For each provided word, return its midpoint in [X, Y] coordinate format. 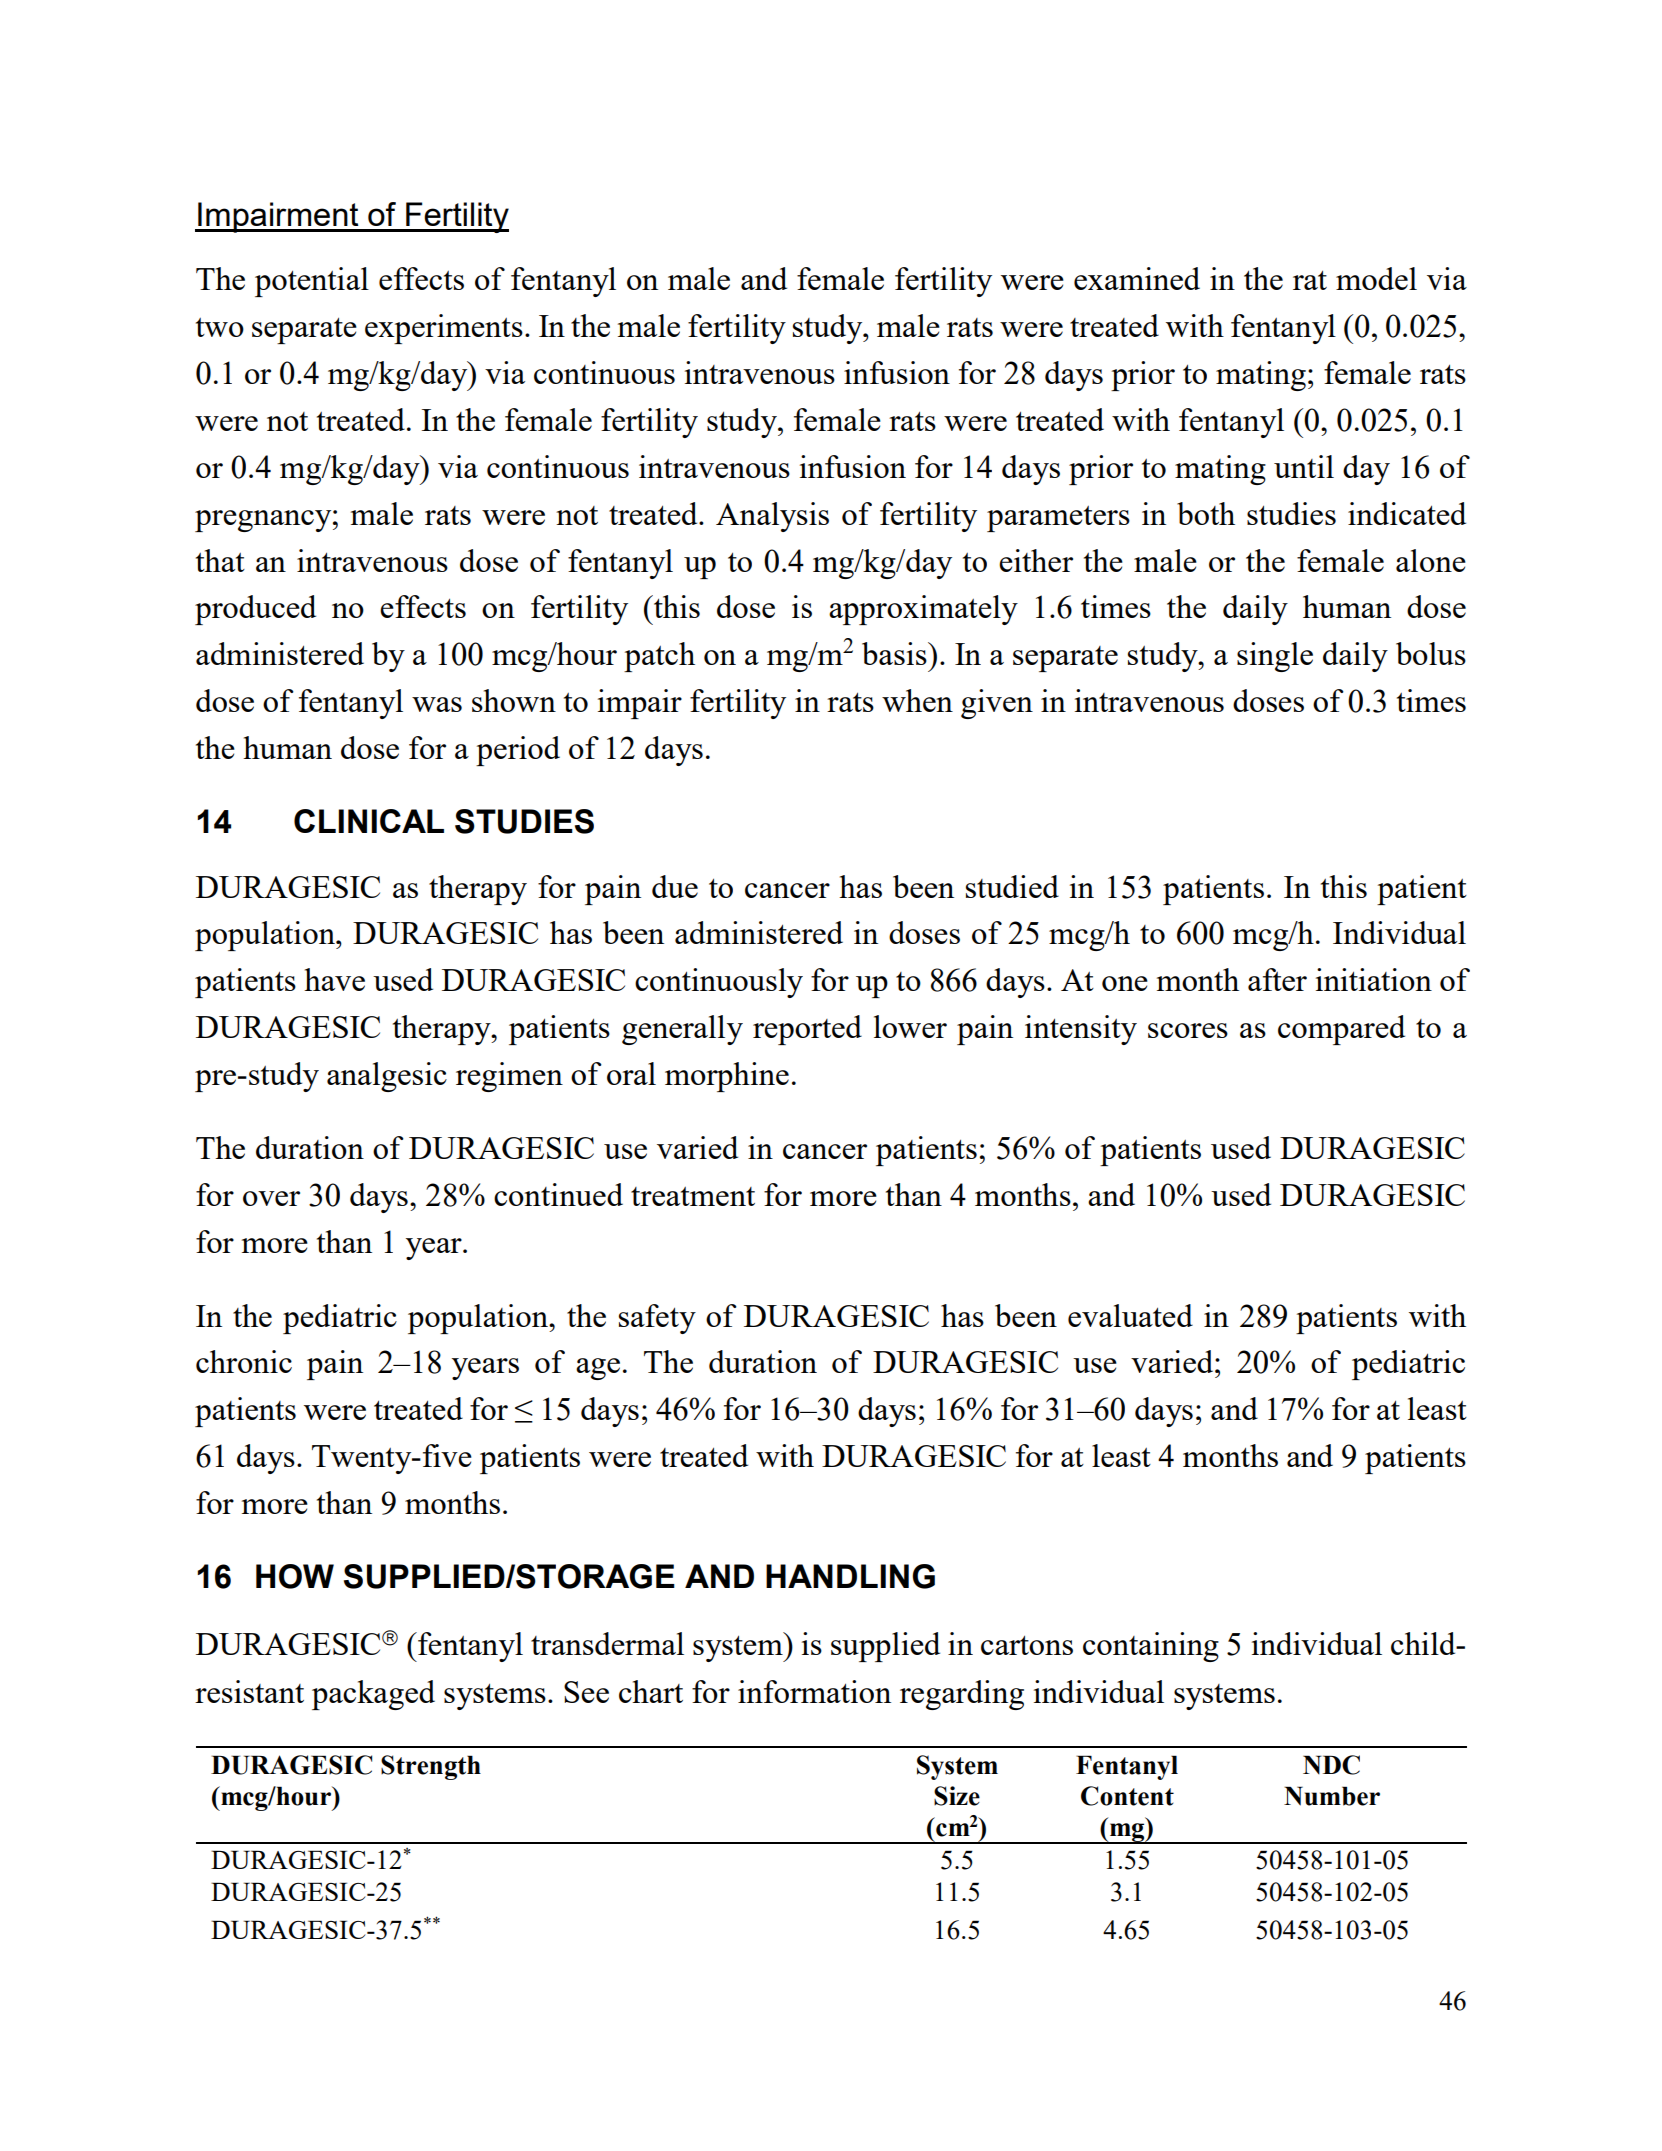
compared [1341, 1030]
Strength [431, 1767]
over [271, 1198]
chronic [244, 1361]
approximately [923, 610]
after [1277, 979]
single [1275, 657]
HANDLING [850, 1576]
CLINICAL [369, 821]
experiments [444, 329]
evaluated [1130, 1315]
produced [255, 610]
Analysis [772, 517]
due [675, 886]
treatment [693, 1196]
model [1376, 278]
